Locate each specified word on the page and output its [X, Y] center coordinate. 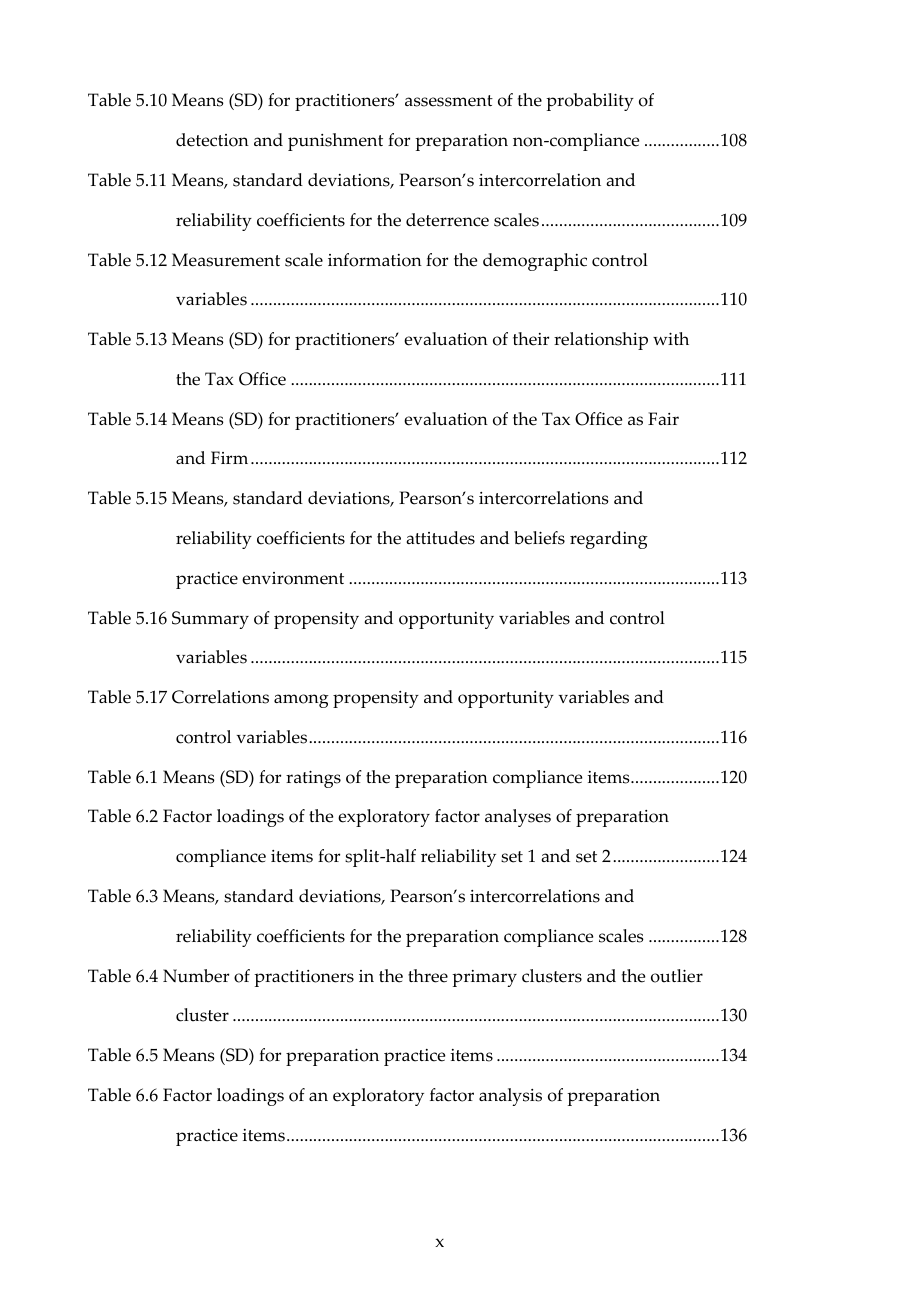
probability [590, 102]
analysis [510, 1097]
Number [196, 976]
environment [293, 578]
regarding [609, 540]
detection [212, 140]
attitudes [440, 538]
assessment [449, 101]
